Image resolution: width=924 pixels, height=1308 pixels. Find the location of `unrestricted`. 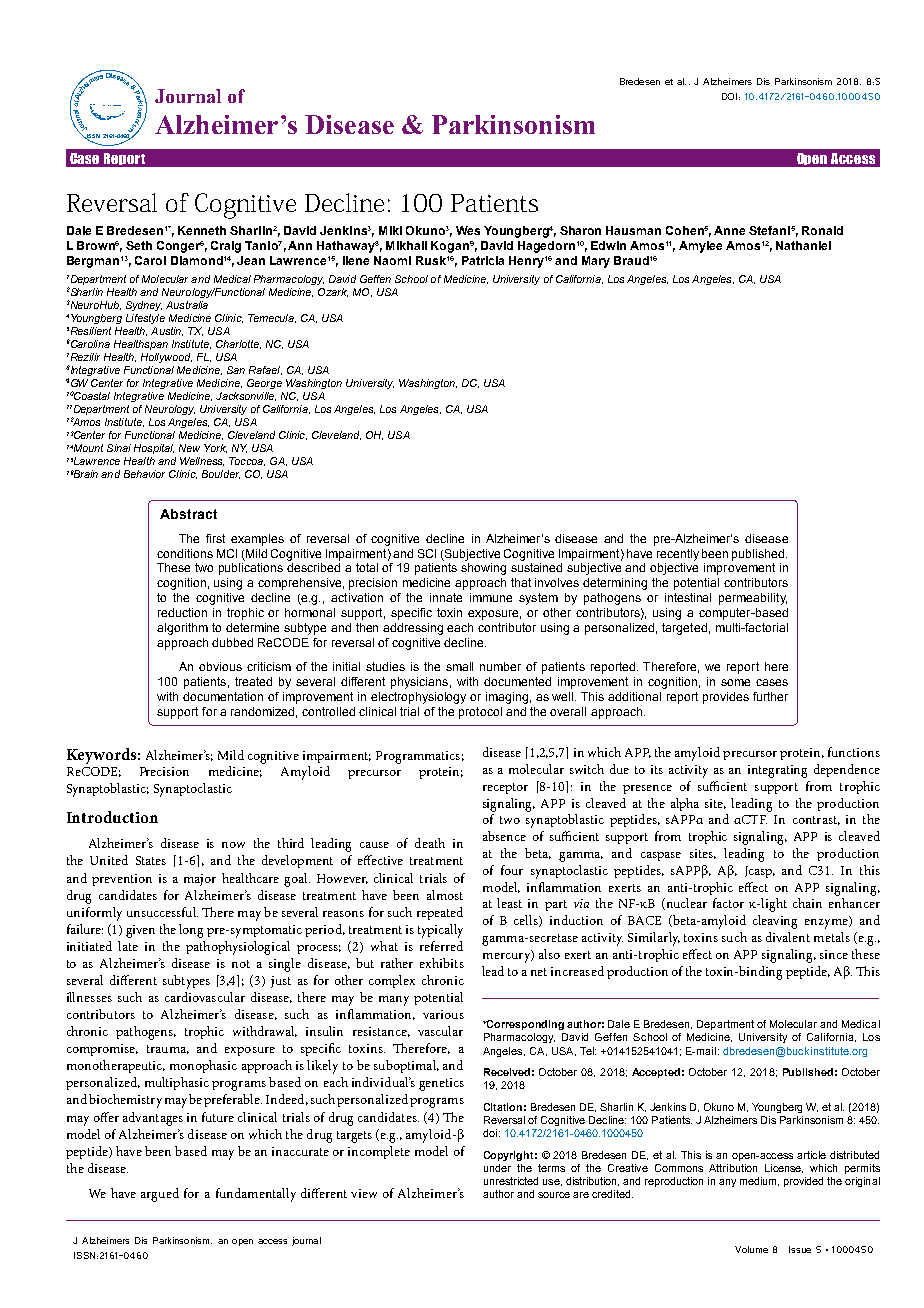

unrestricted is located at coordinates (511, 1181).
